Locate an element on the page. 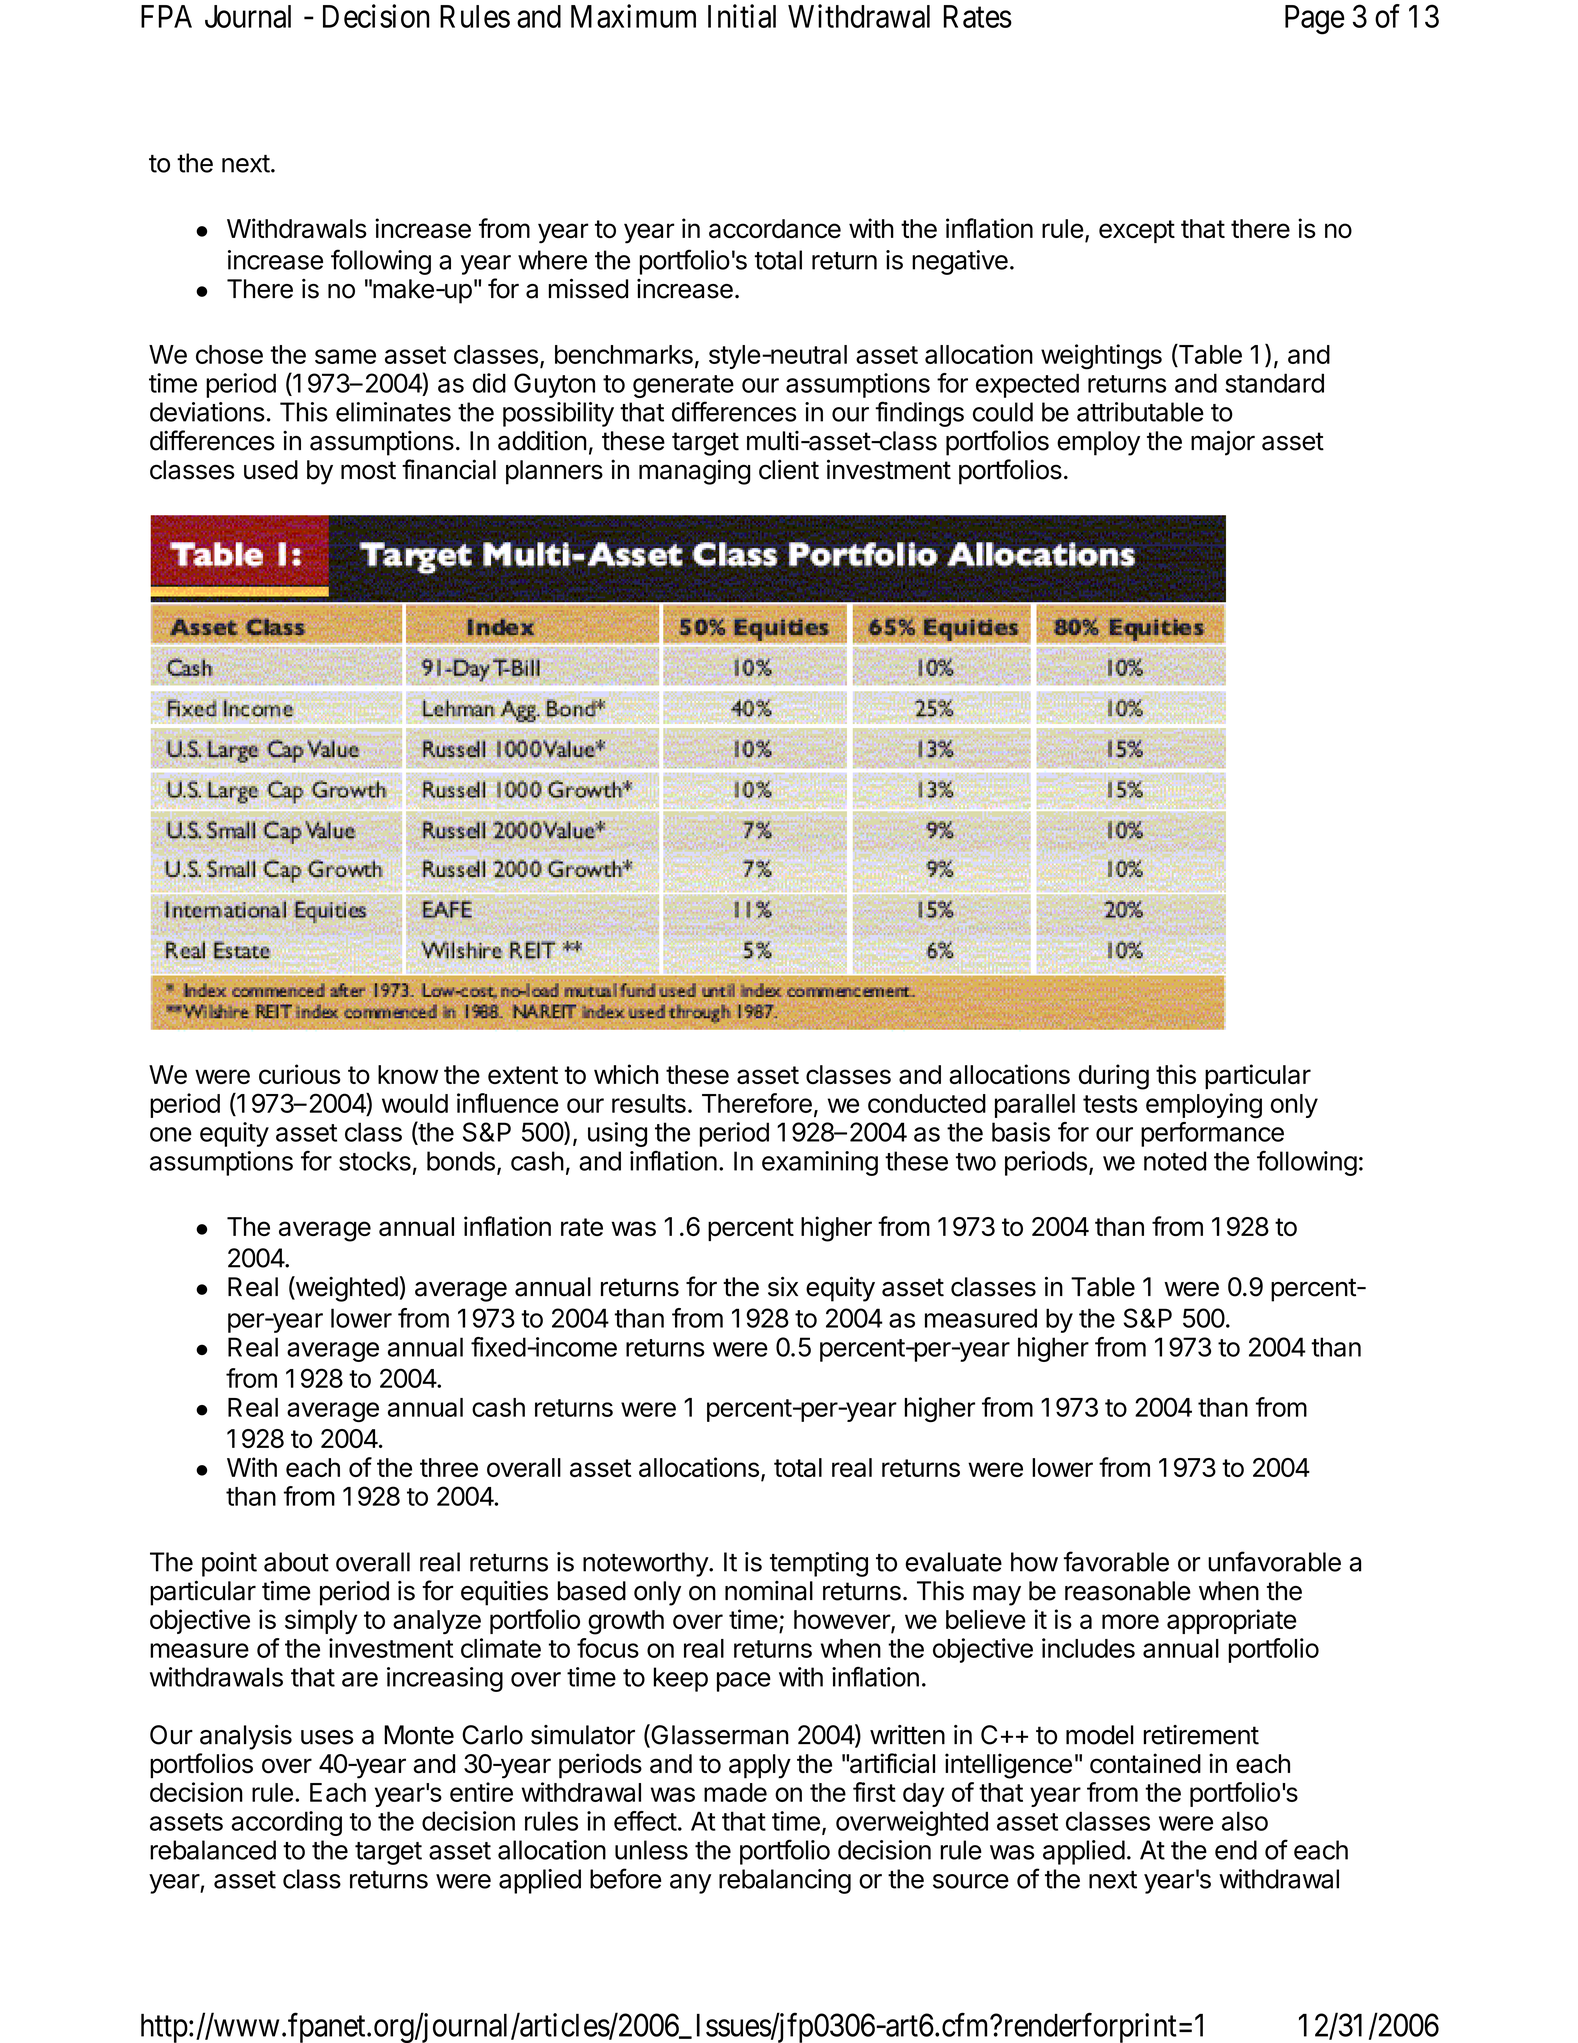  Maximum is located at coordinates (633, 16).
